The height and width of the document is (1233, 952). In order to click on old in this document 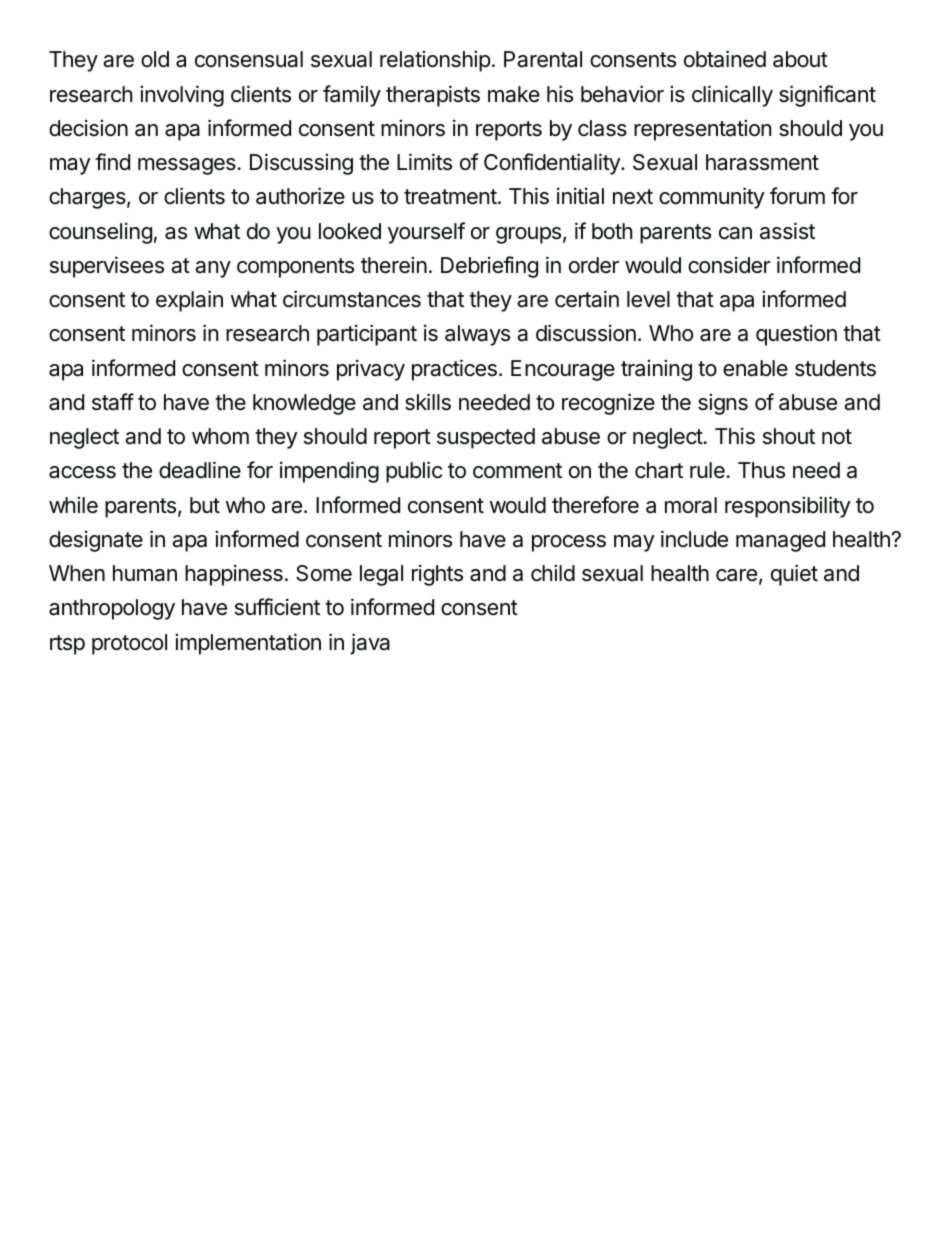, I will do `click(155, 59)`.
